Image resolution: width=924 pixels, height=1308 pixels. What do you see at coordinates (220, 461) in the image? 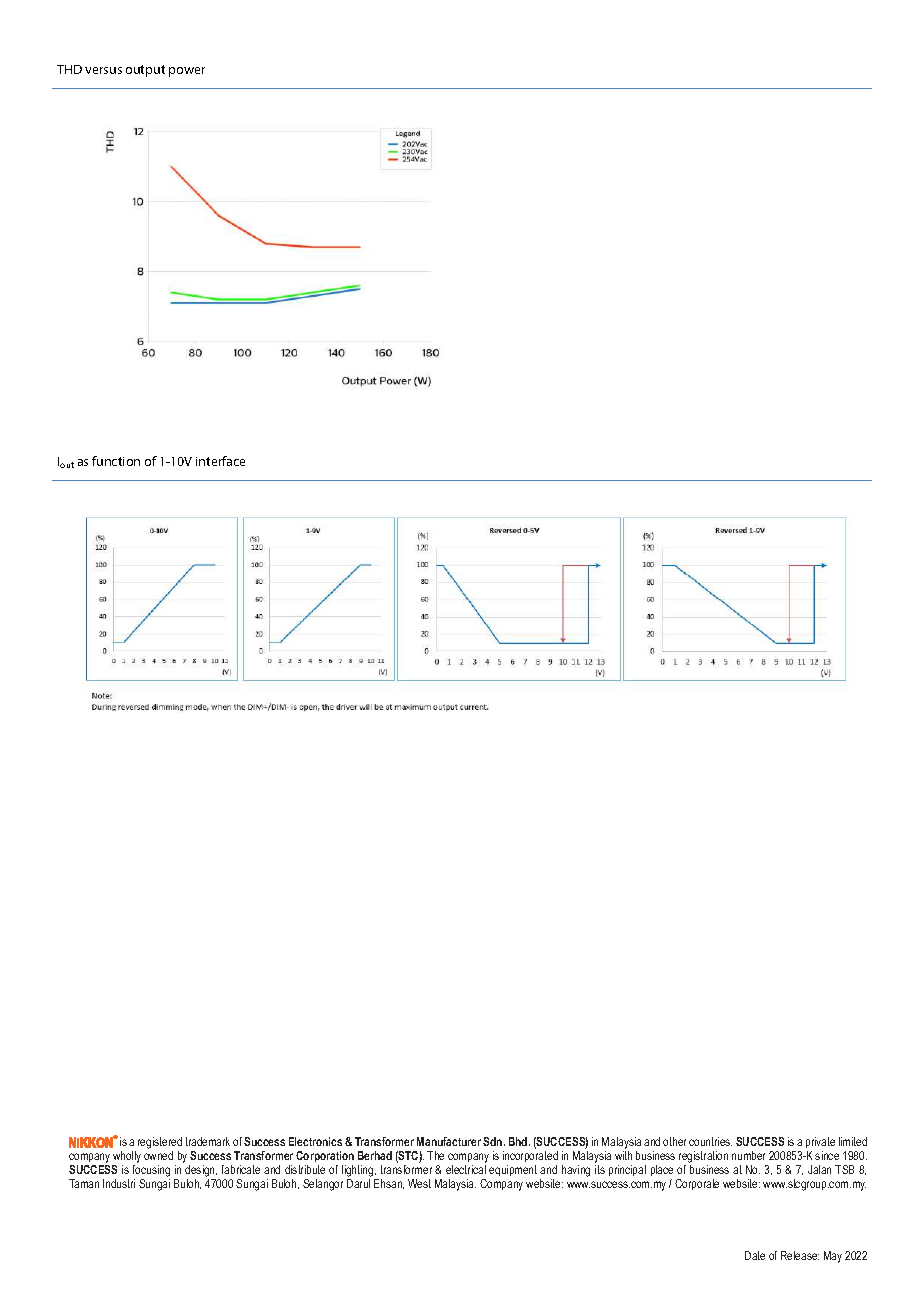
I see `interface` at bounding box center [220, 461].
